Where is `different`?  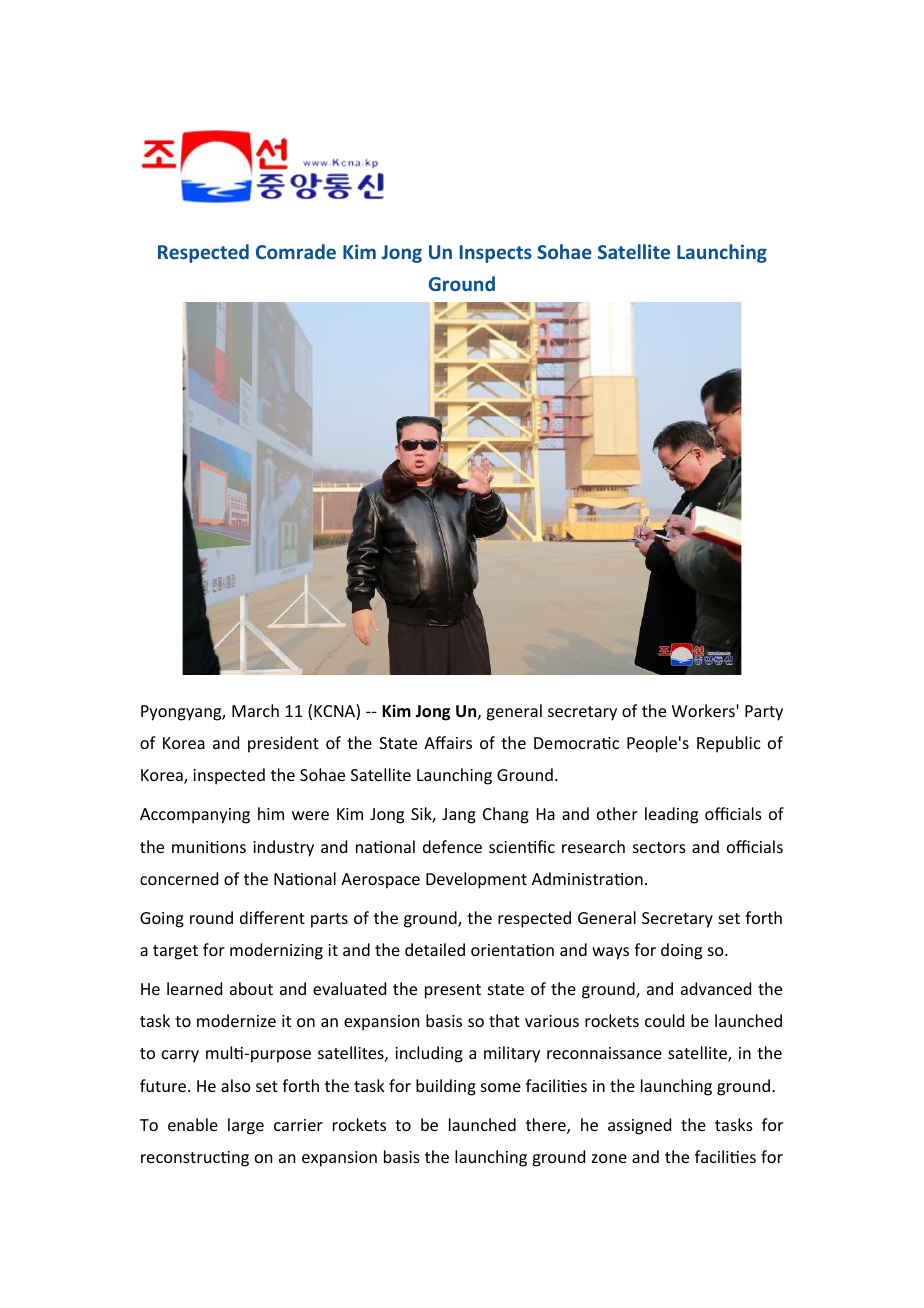
different is located at coordinates (272, 917).
